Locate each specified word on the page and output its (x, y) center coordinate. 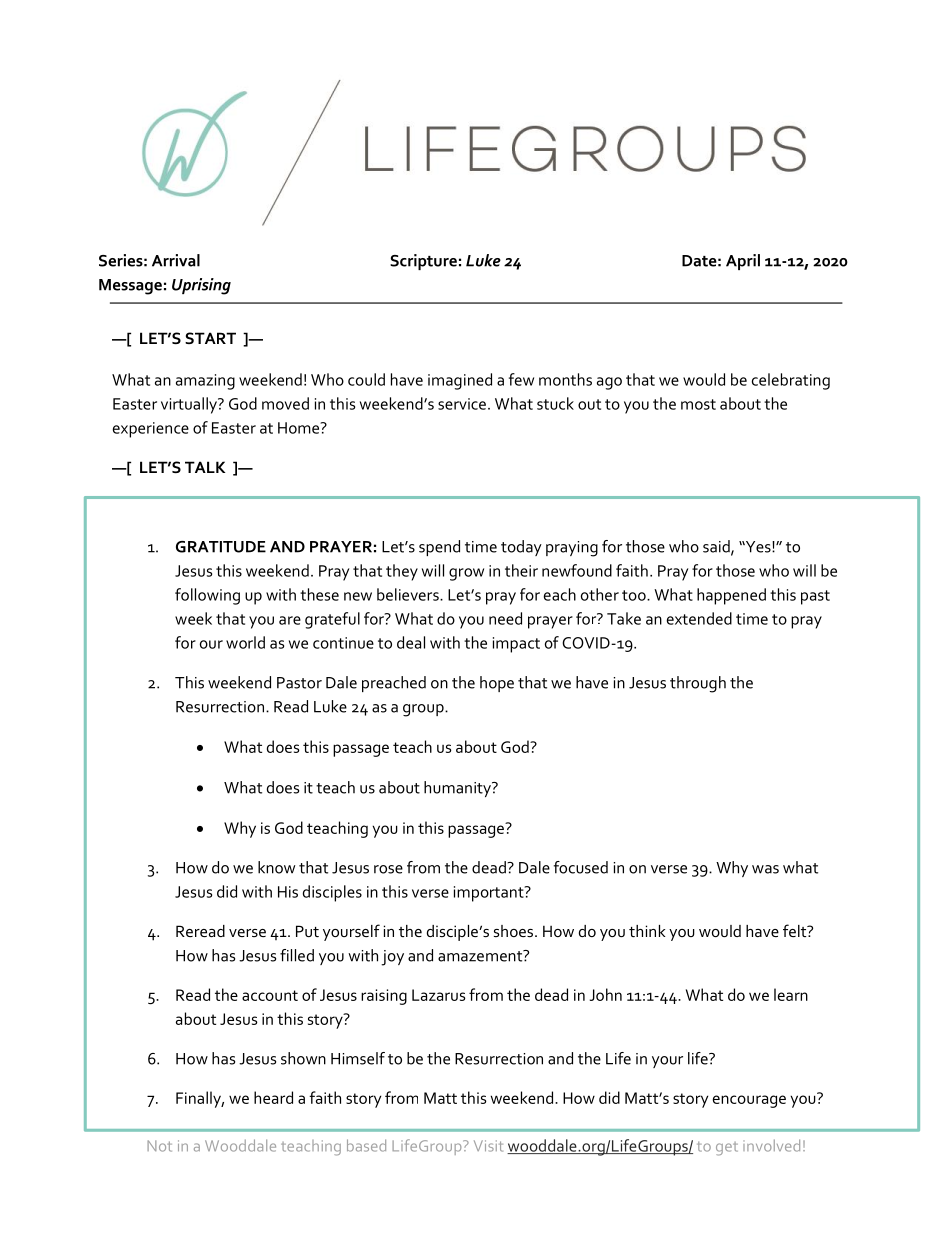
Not (159, 1146)
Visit (488, 1146)
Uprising (201, 286)
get (727, 1149)
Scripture (423, 262)
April (743, 262)
